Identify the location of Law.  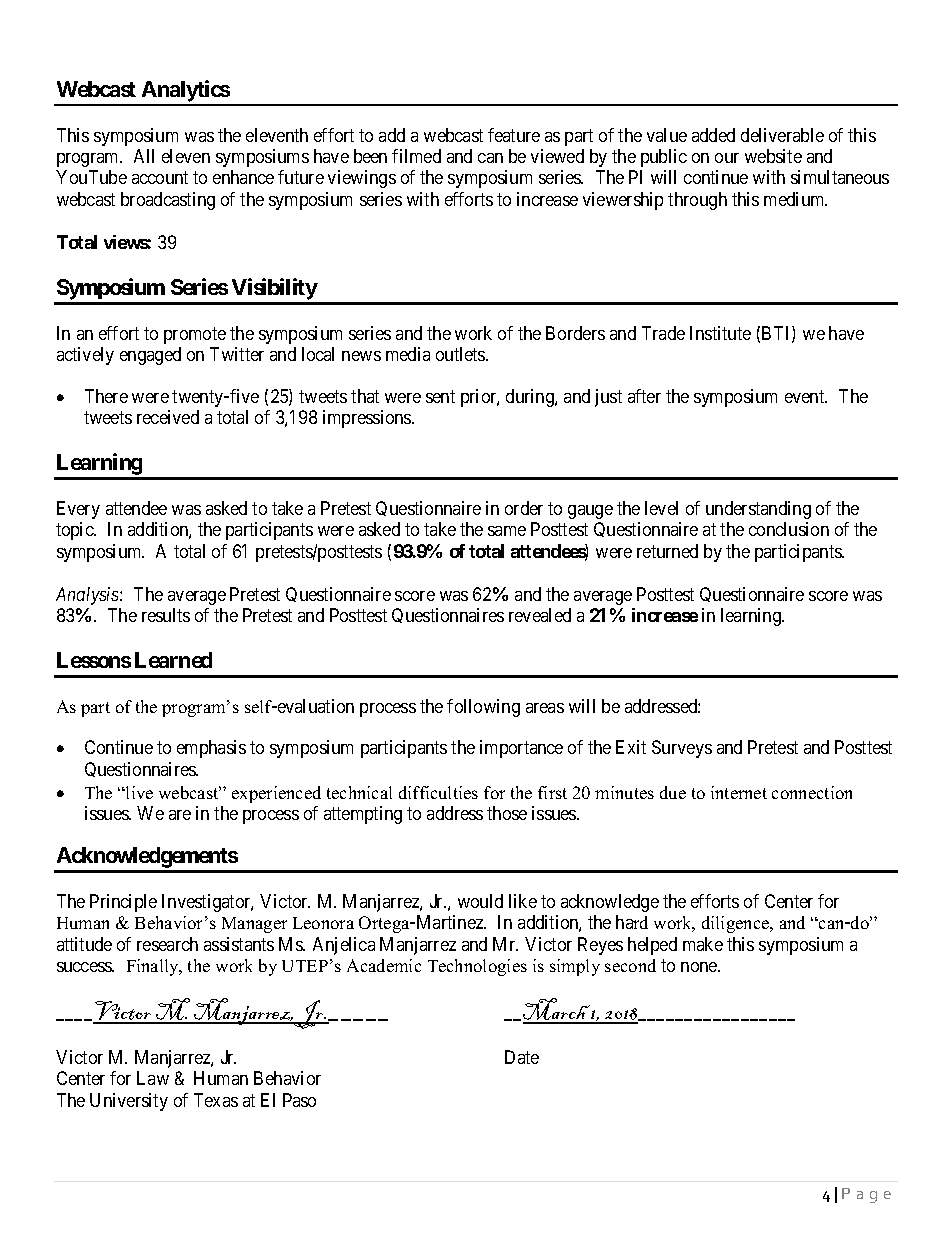
(153, 1078).
